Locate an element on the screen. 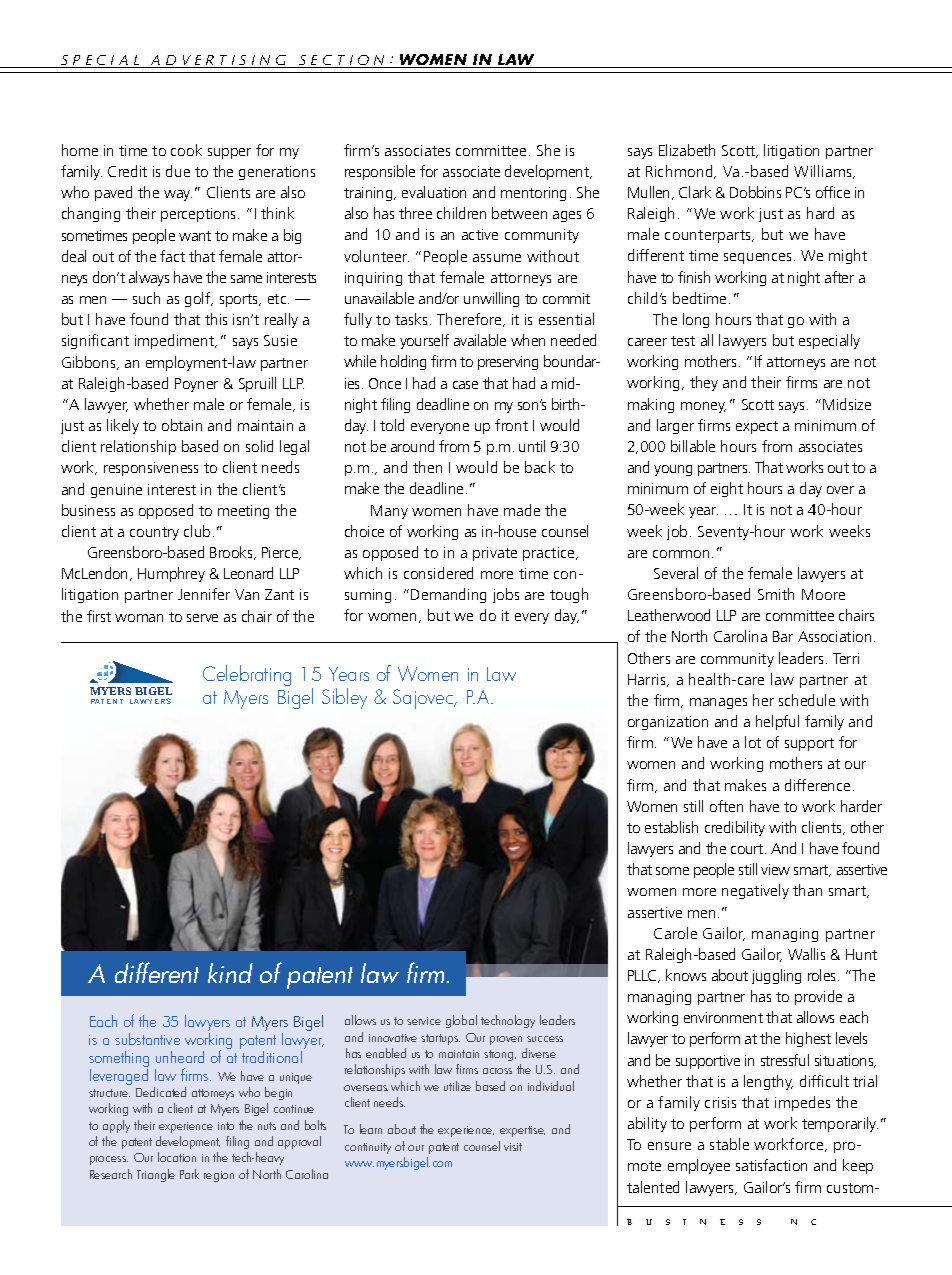  ability is located at coordinates (647, 1124).
